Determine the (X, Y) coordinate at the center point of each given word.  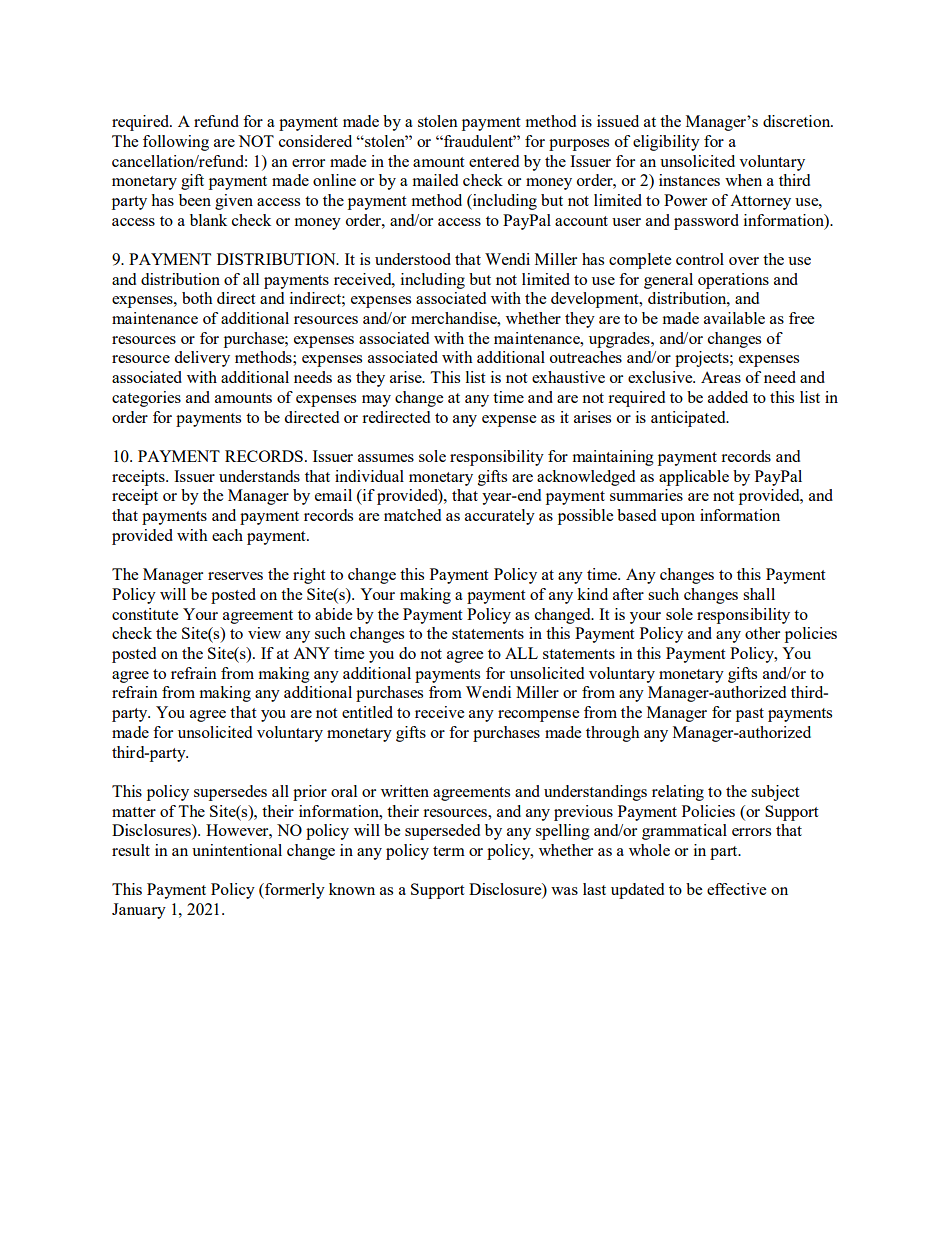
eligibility (666, 143)
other (762, 633)
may (376, 401)
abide (333, 614)
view (264, 633)
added (728, 397)
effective (736, 889)
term (449, 851)
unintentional (237, 850)
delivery (202, 359)
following (176, 143)
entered (494, 161)
